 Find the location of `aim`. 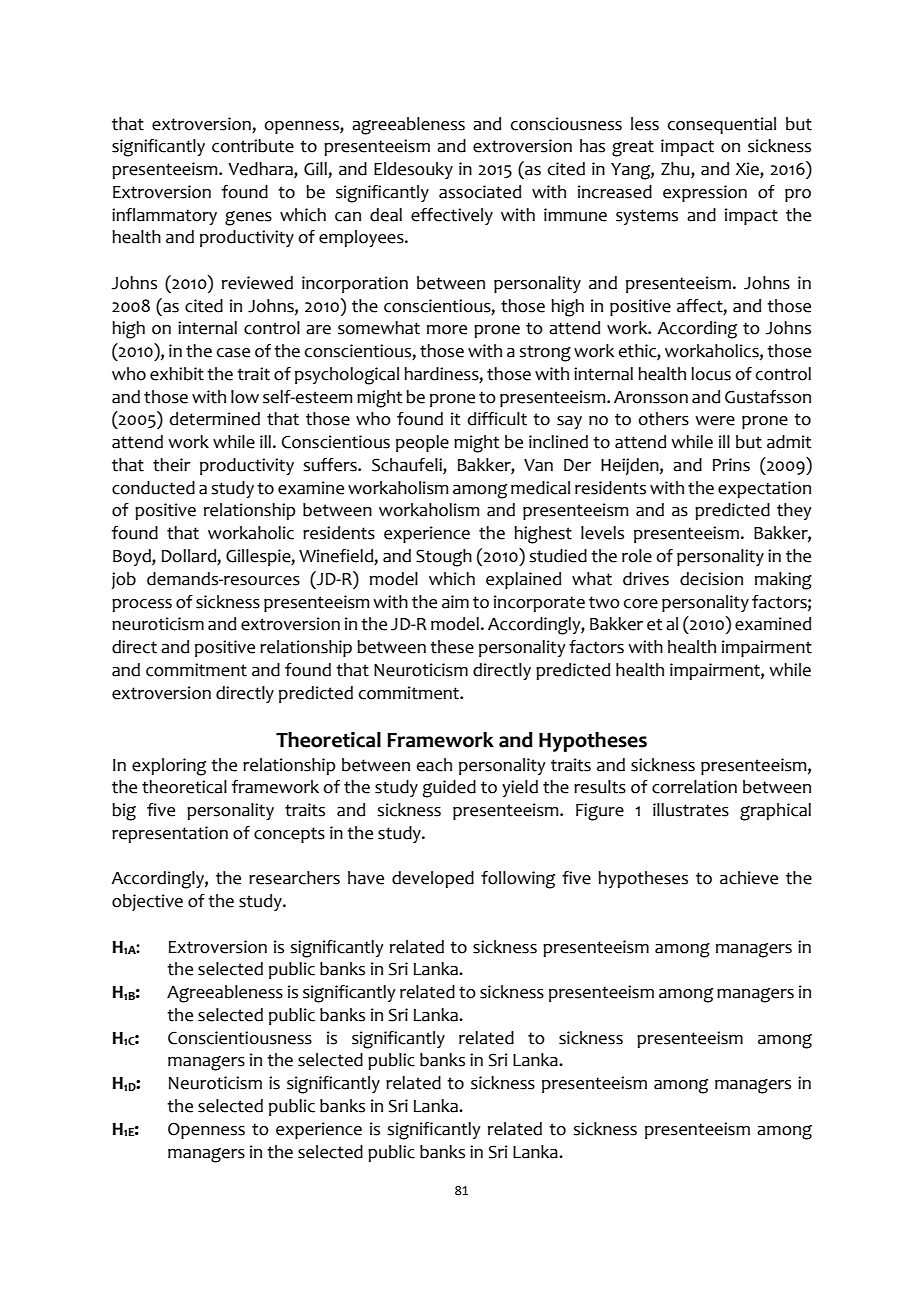

aim is located at coordinates (455, 602).
